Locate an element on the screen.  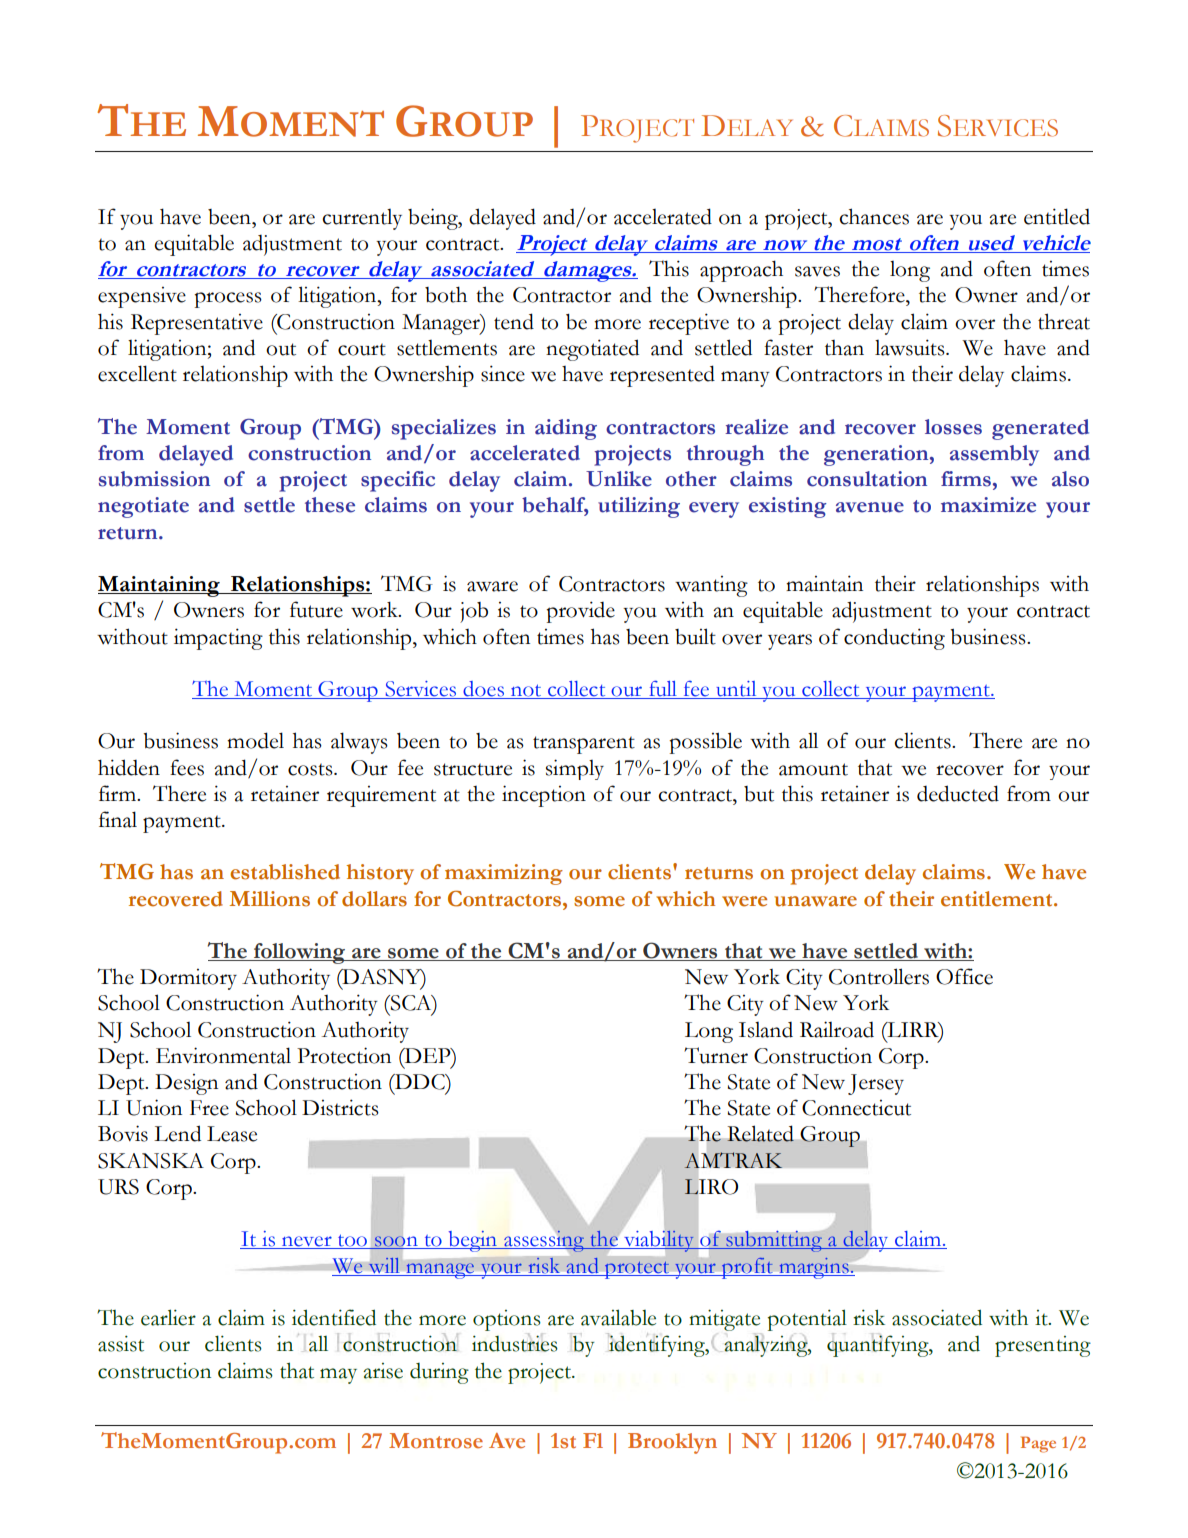
tend is located at coordinates (514, 321).
